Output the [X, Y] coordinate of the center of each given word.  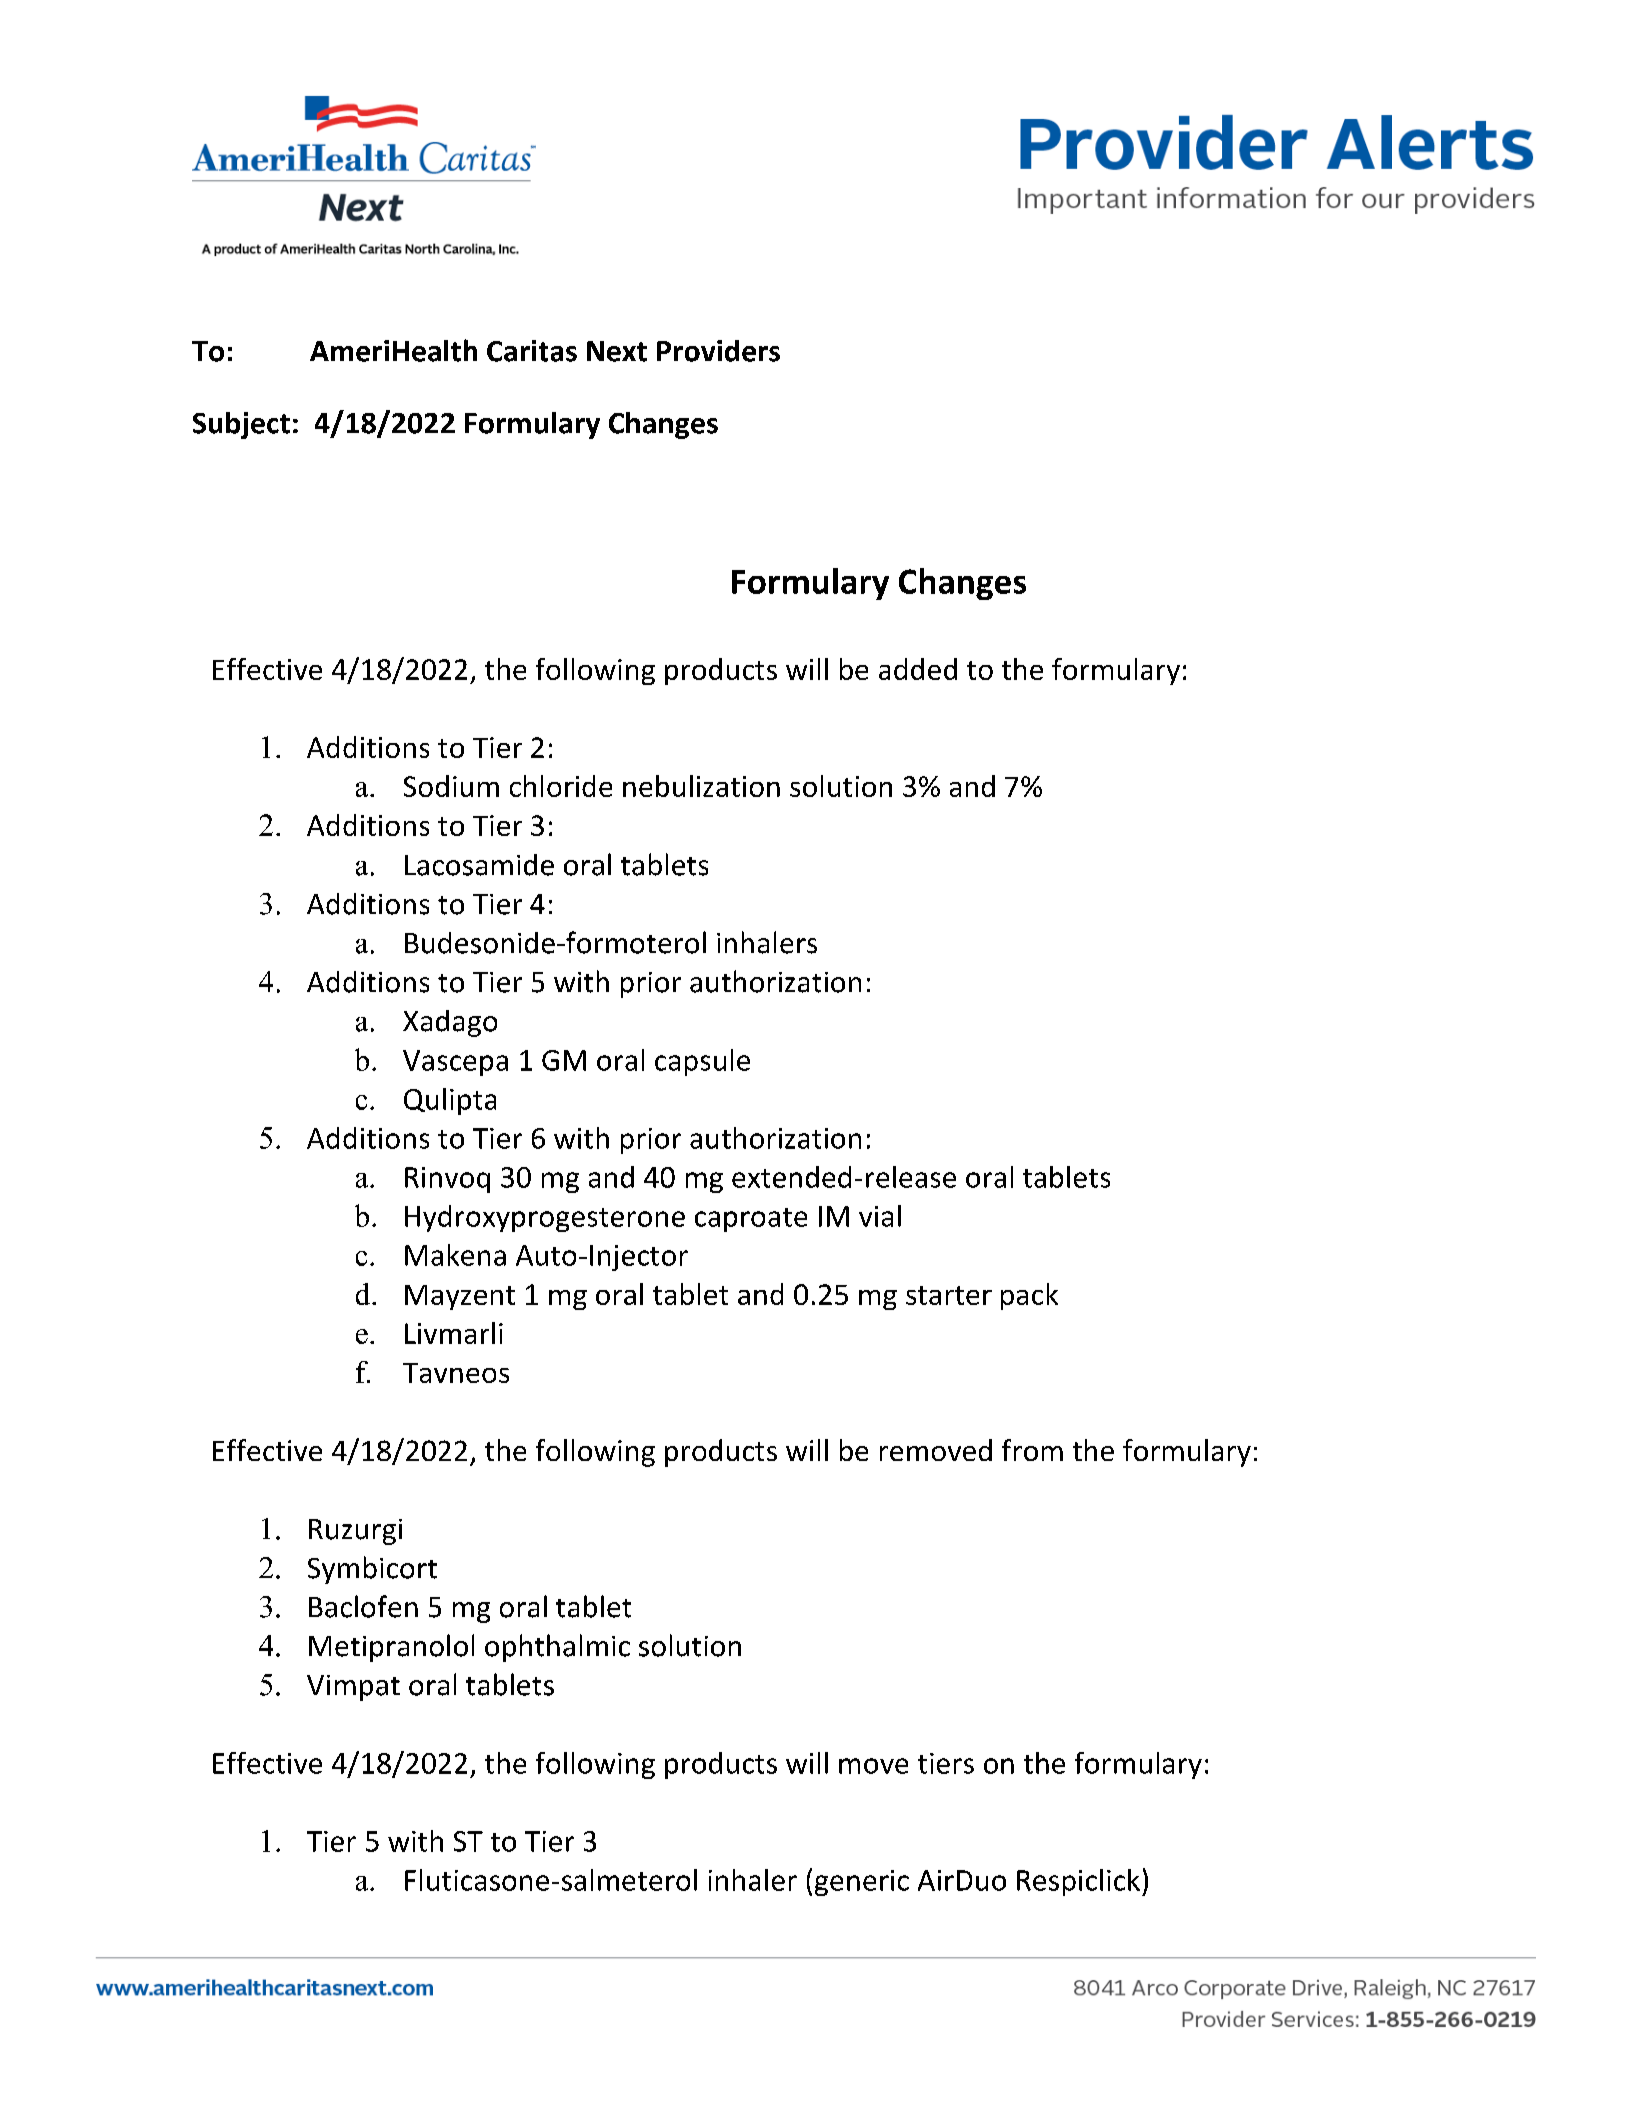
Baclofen [363, 1606]
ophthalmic [557, 1648]
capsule [702, 1062]
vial [880, 1216]
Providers [718, 351]
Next [617, 351]
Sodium [451, 786]
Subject [241, 425]
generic [862, 1883]
